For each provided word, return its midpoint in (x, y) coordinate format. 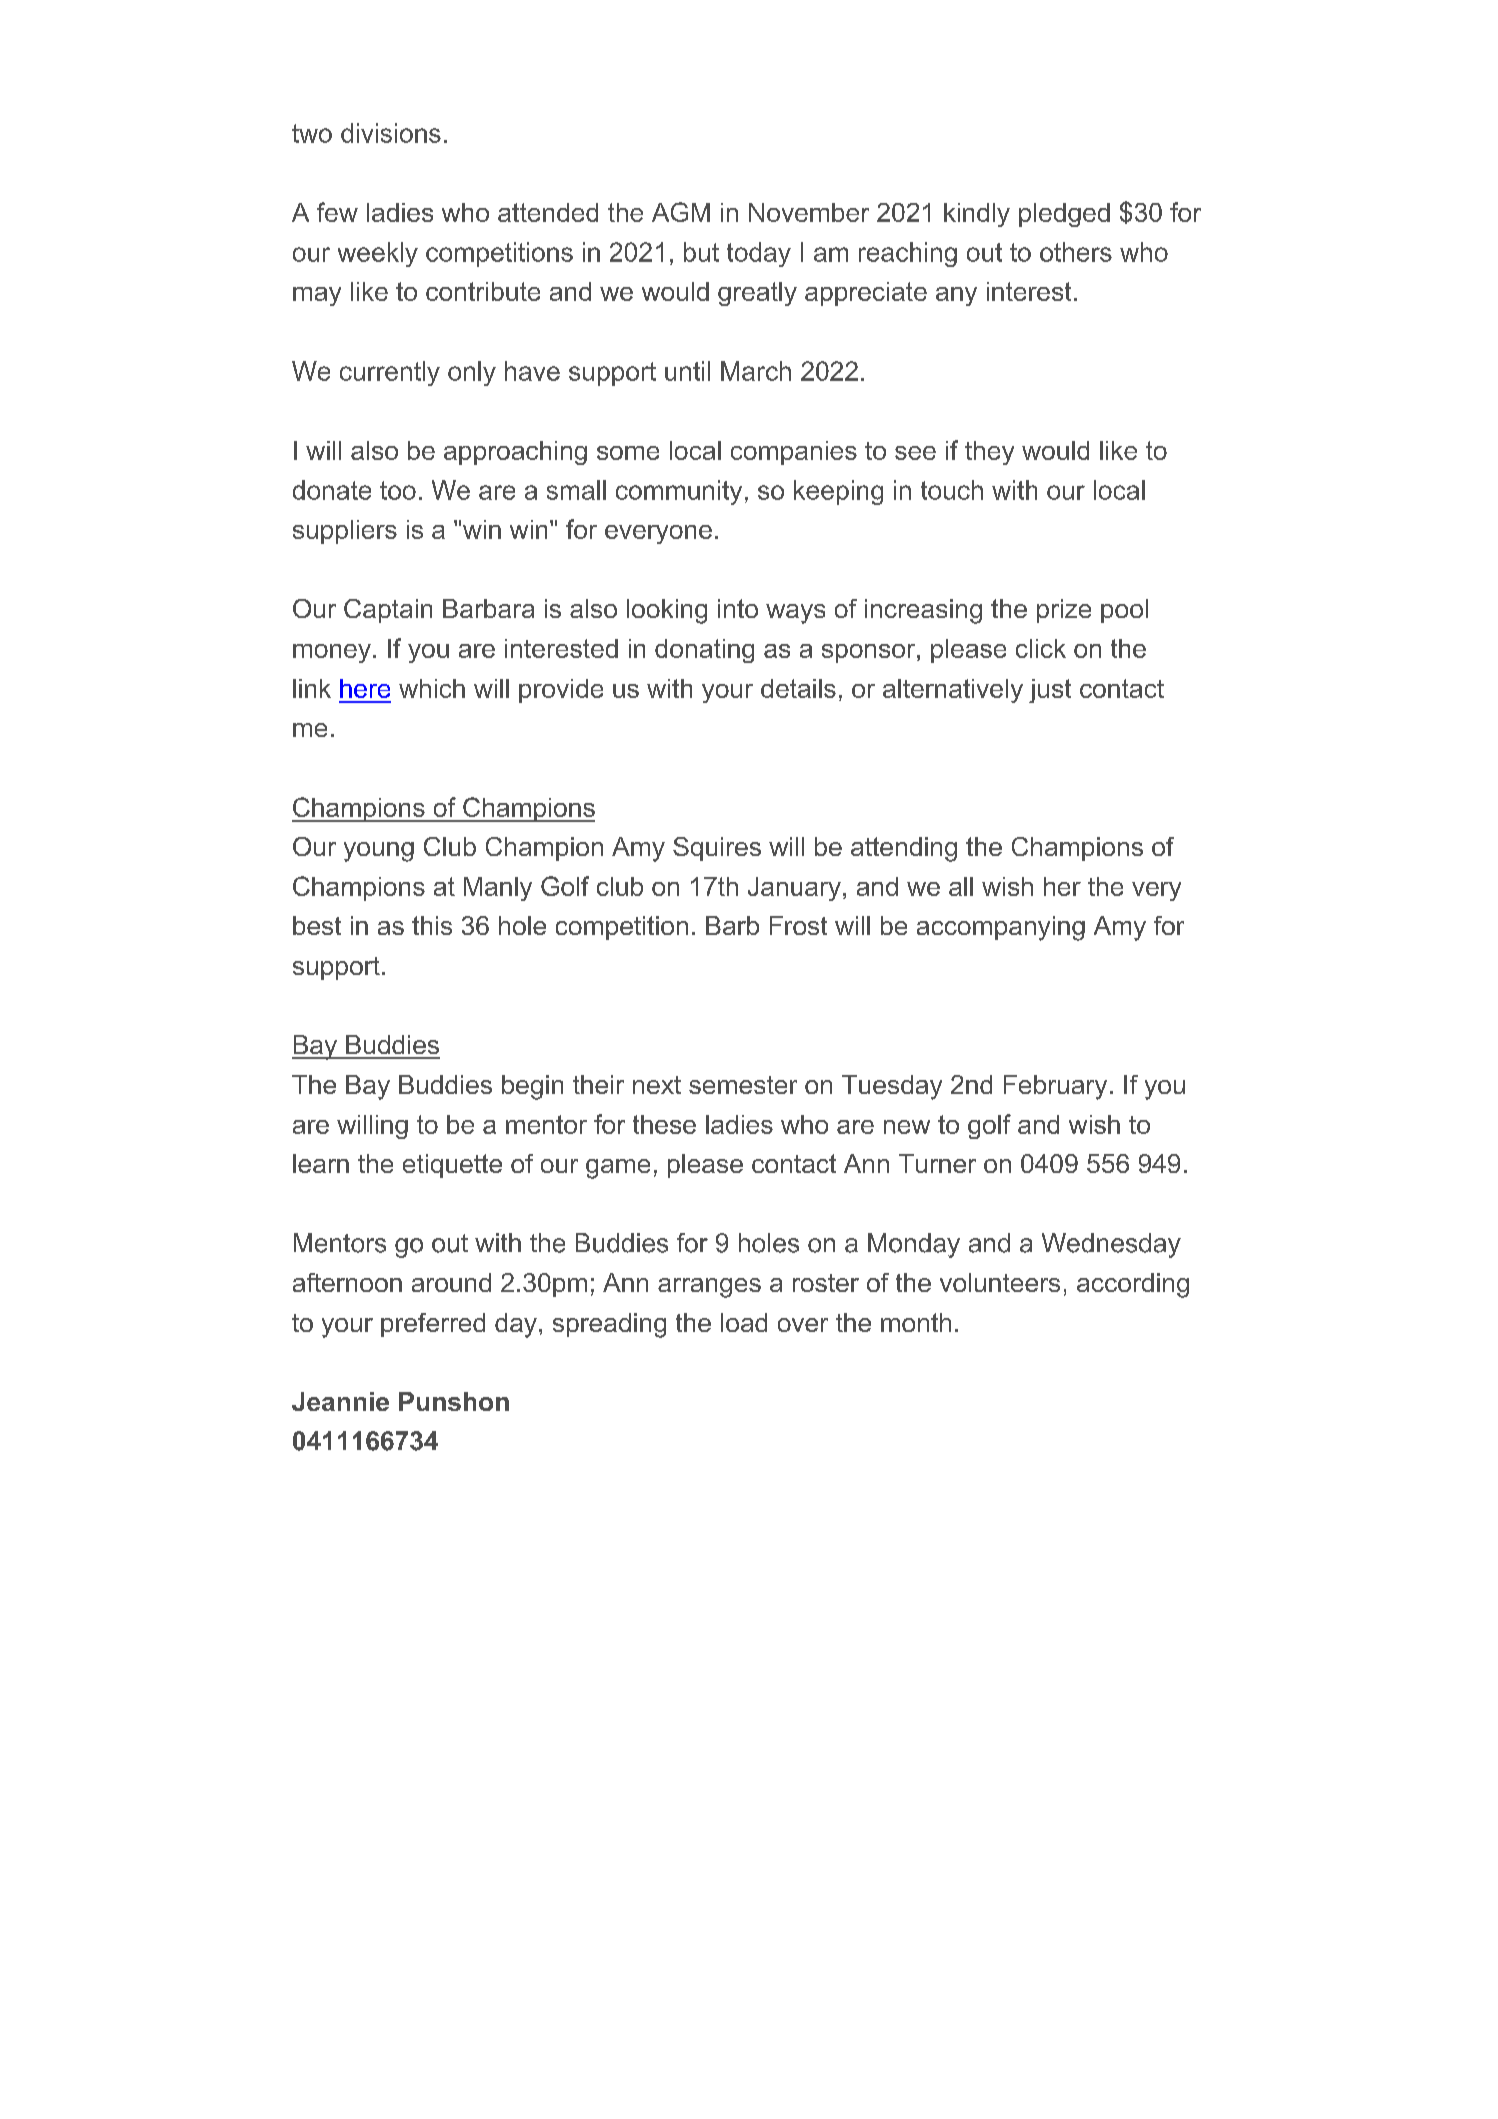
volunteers (1000, 1282)
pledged (1064, 215)
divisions (391, 133)
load (744, 1322)
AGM (681, 212)
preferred (433, 1325)
